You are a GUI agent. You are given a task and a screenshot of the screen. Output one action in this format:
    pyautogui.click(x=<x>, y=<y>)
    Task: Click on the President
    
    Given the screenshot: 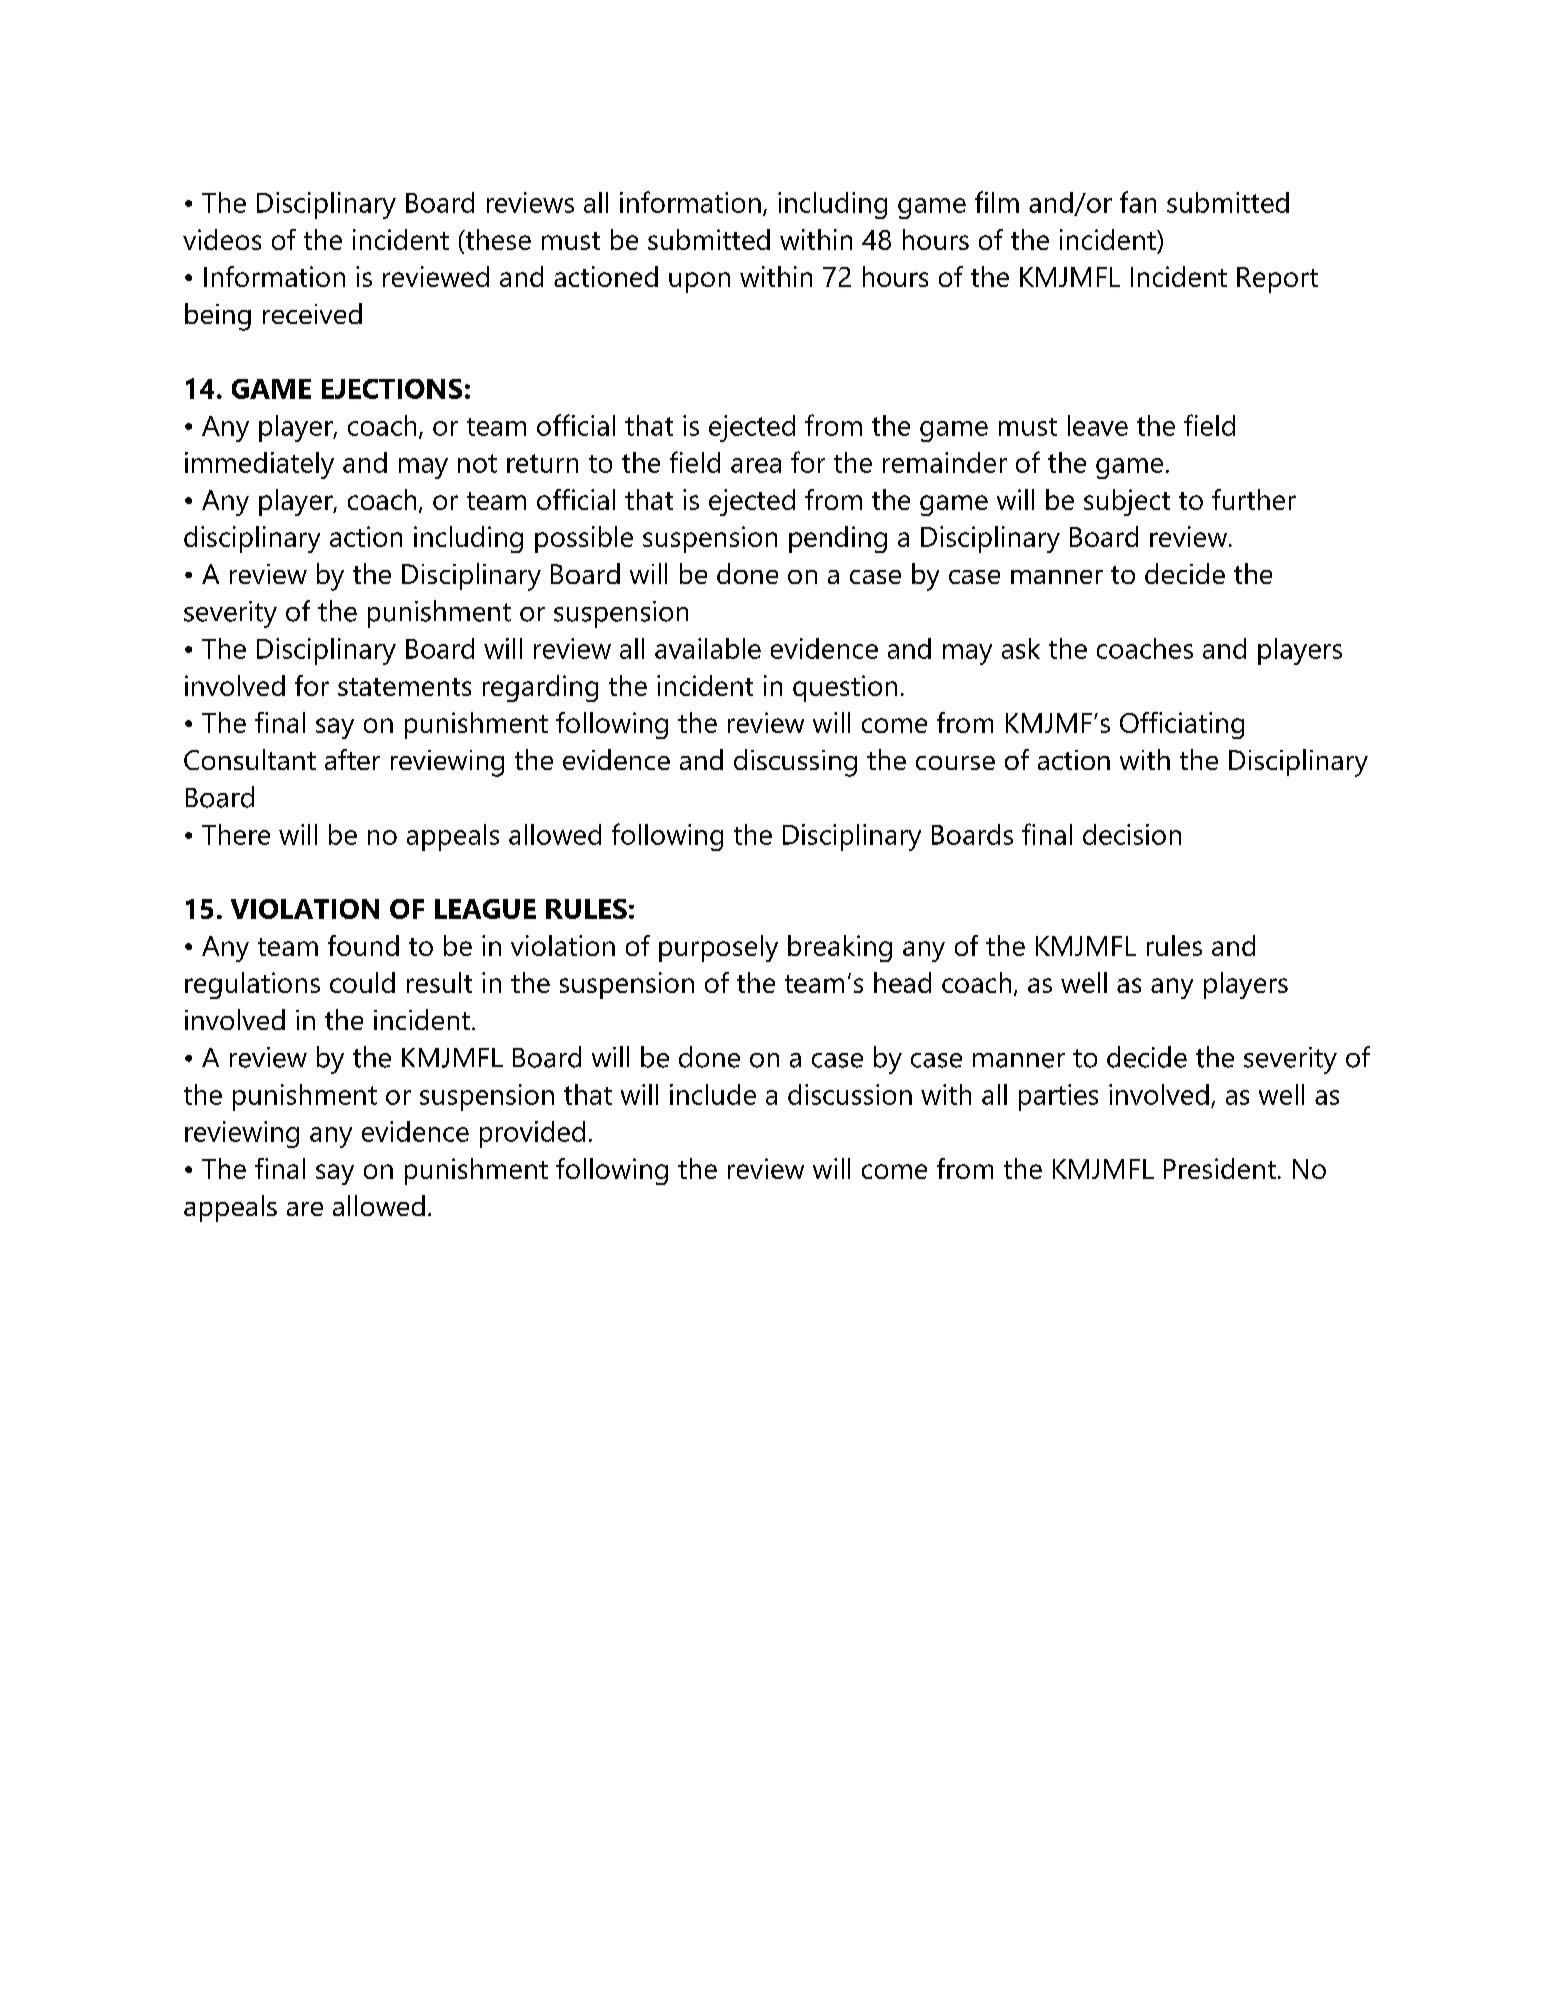 What is the action you would take?
    pyautogui.click(x=1220, y=1168)
